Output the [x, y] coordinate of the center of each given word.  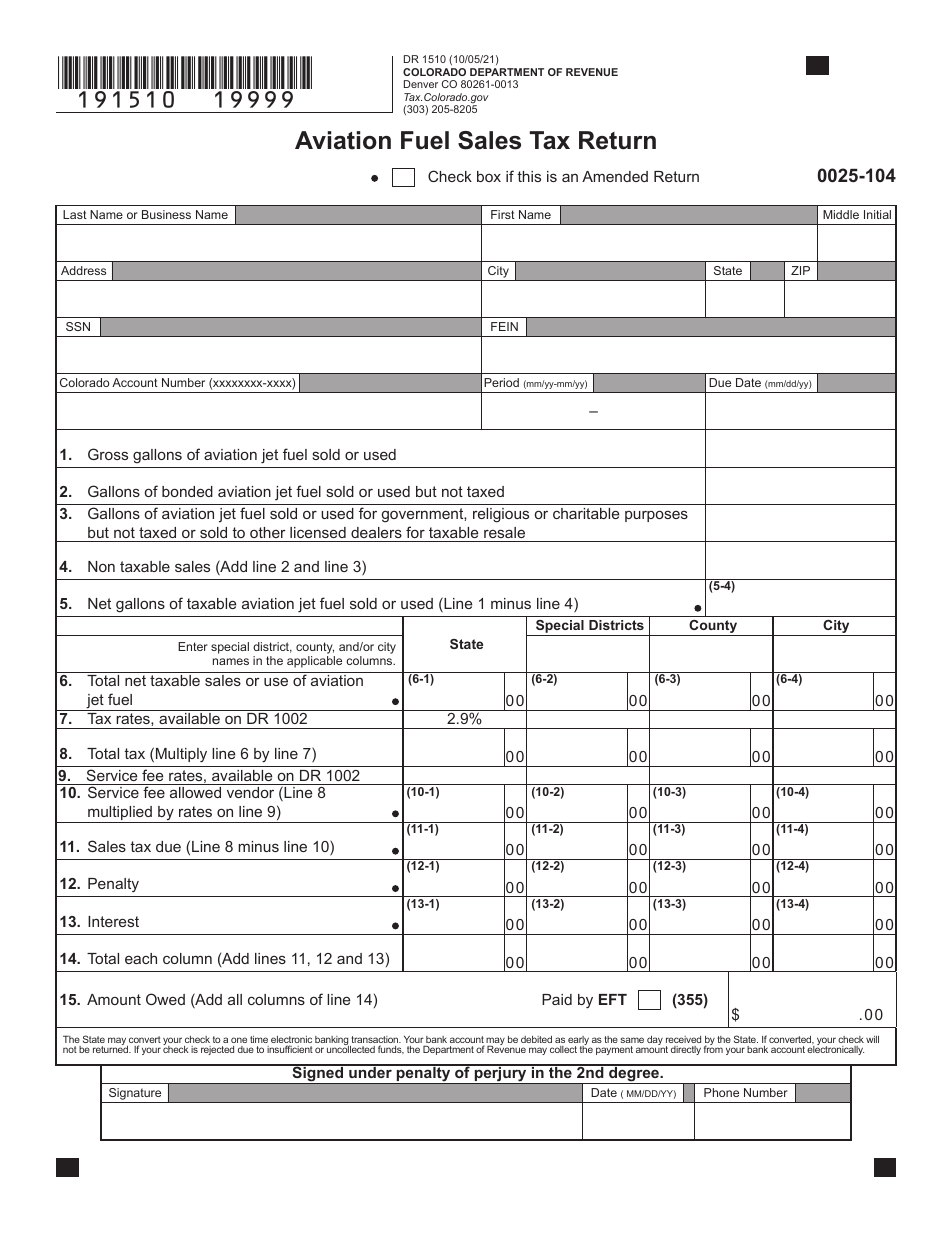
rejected [217, 1050]
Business [166, 214]
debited [536, 1039]
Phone [721, 1092]
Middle [841, 214]
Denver [421, 84]
